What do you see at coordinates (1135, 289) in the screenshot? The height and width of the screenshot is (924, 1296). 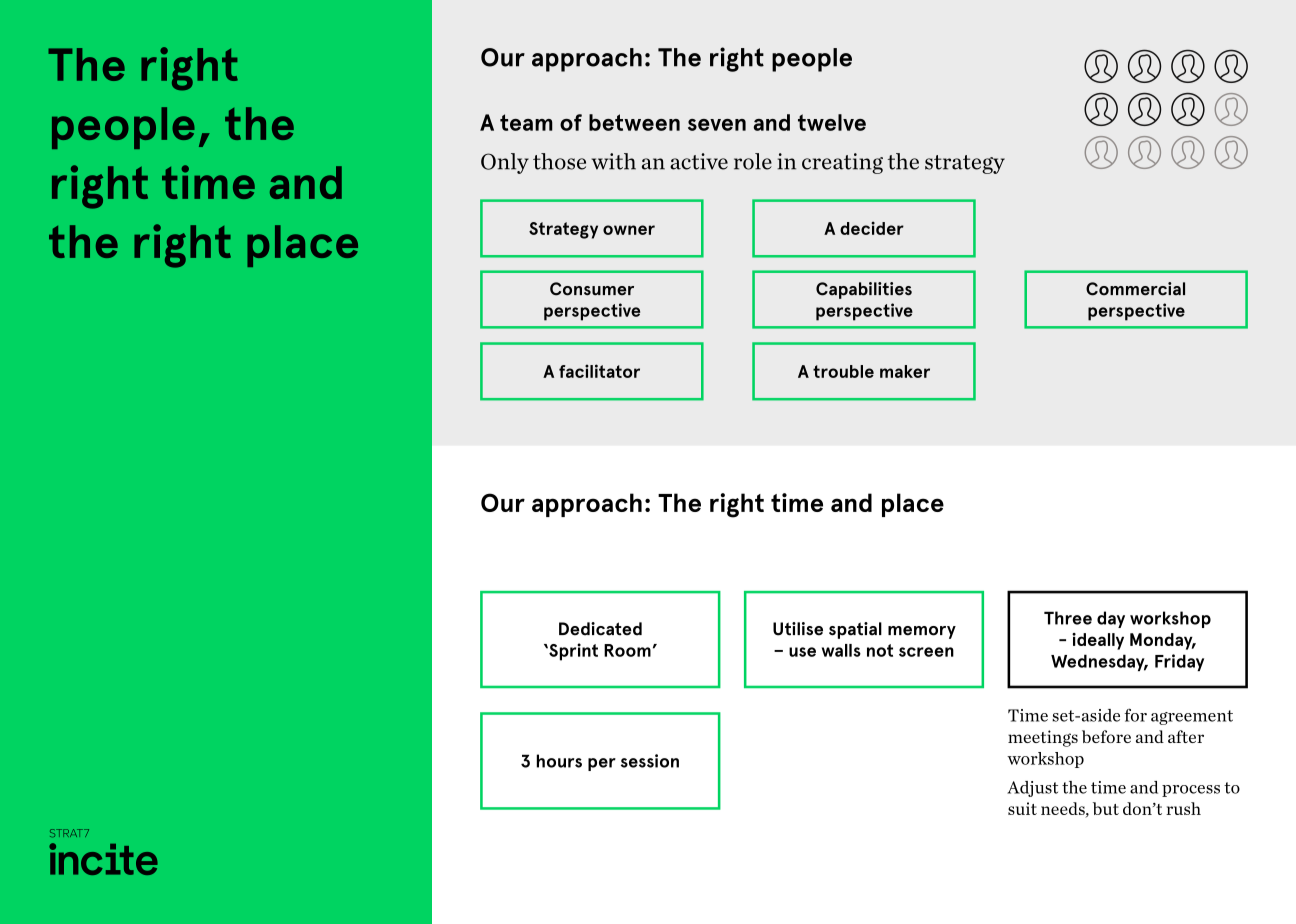 I see `Commercial` at bounding box center [1135, 289].
